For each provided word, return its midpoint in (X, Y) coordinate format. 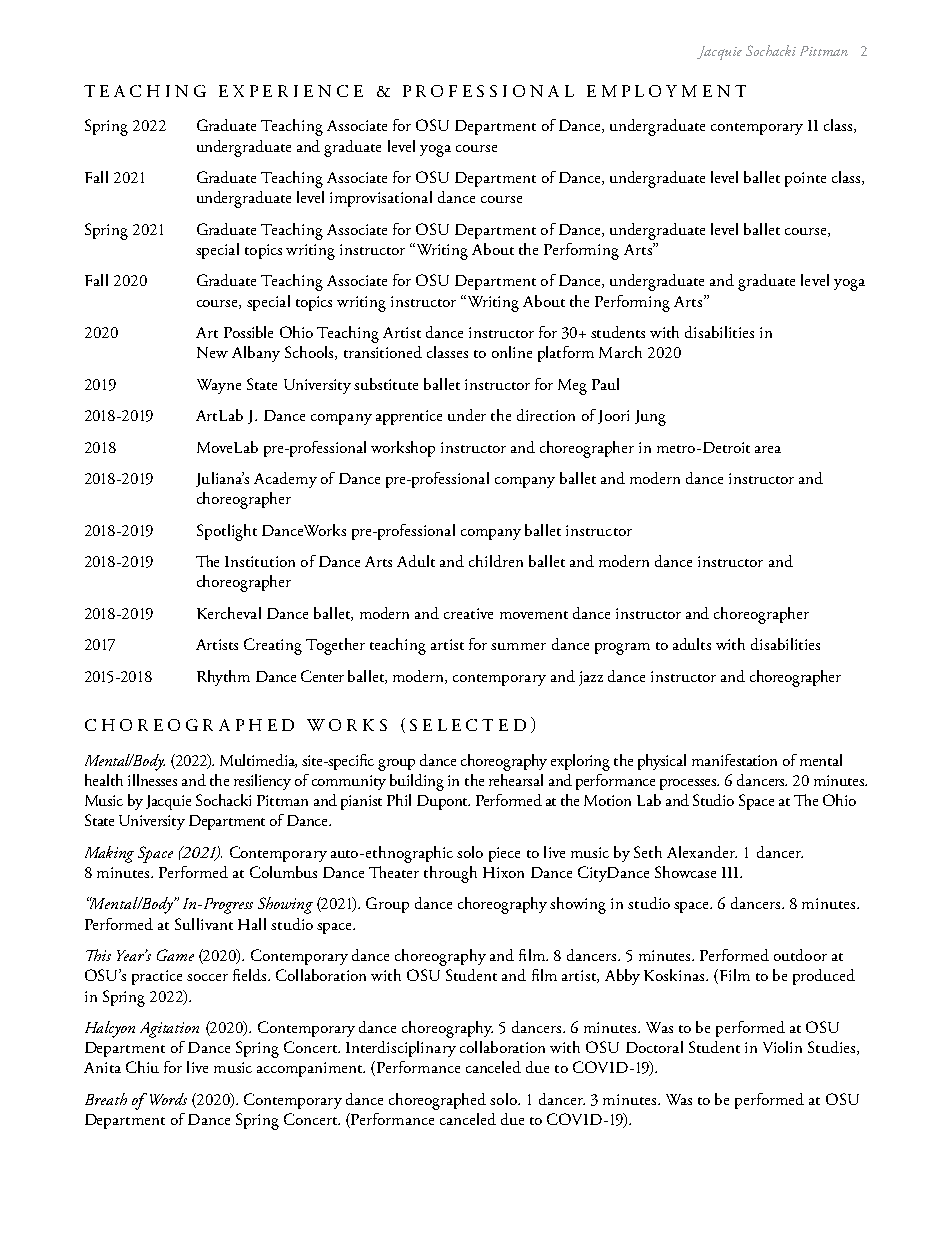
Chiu (142, 1067)
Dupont (443, 802)
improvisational (381, 199)
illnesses (152, 780)
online (512, 352)
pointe (805, 179)
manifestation (734, 760)
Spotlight (227, 532)
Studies (833, 1048)
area (768, 449)
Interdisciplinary (401, 1049)
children (496, 561)
